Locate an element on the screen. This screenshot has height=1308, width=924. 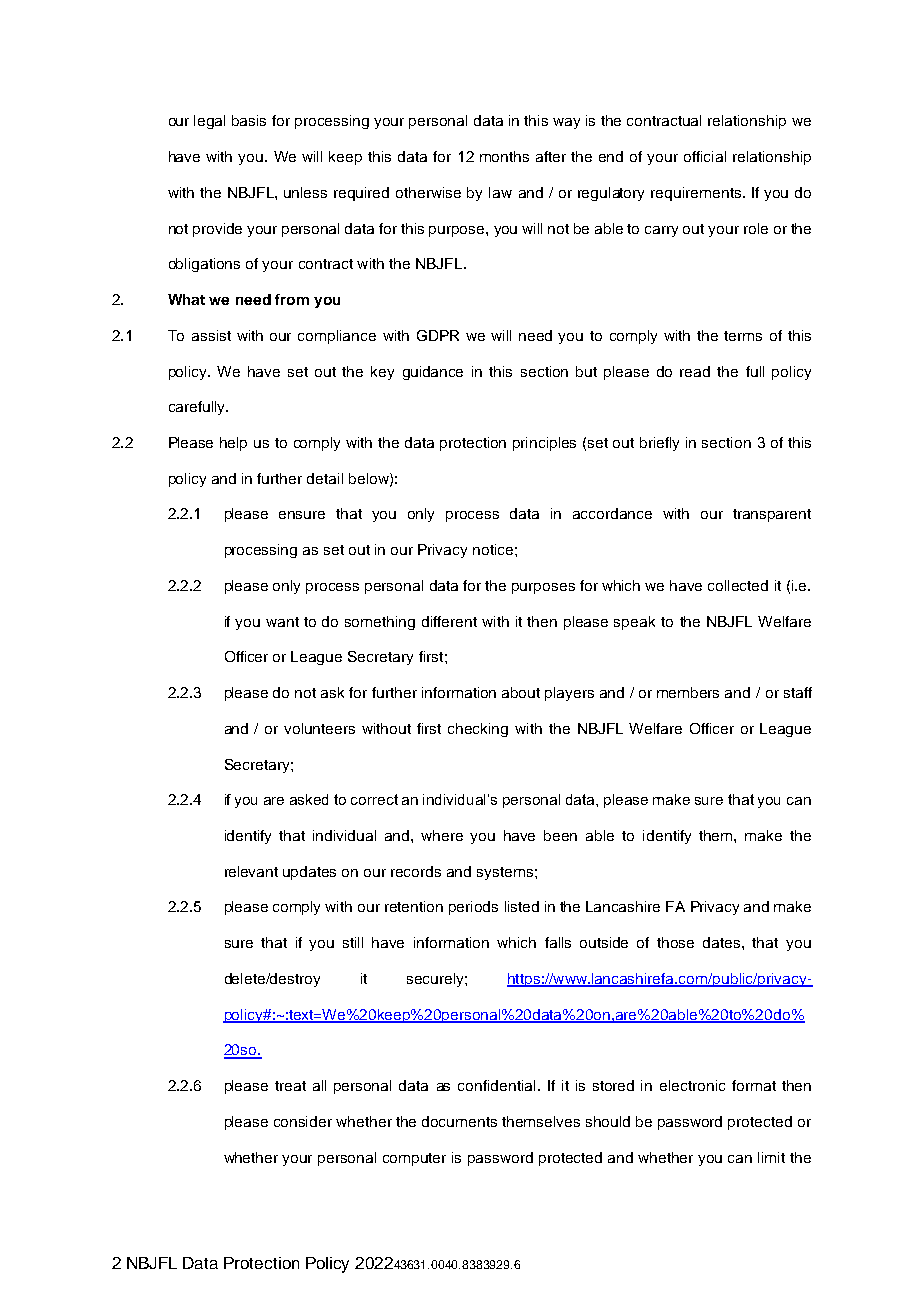
collected is located at coordinates (738, 585).
